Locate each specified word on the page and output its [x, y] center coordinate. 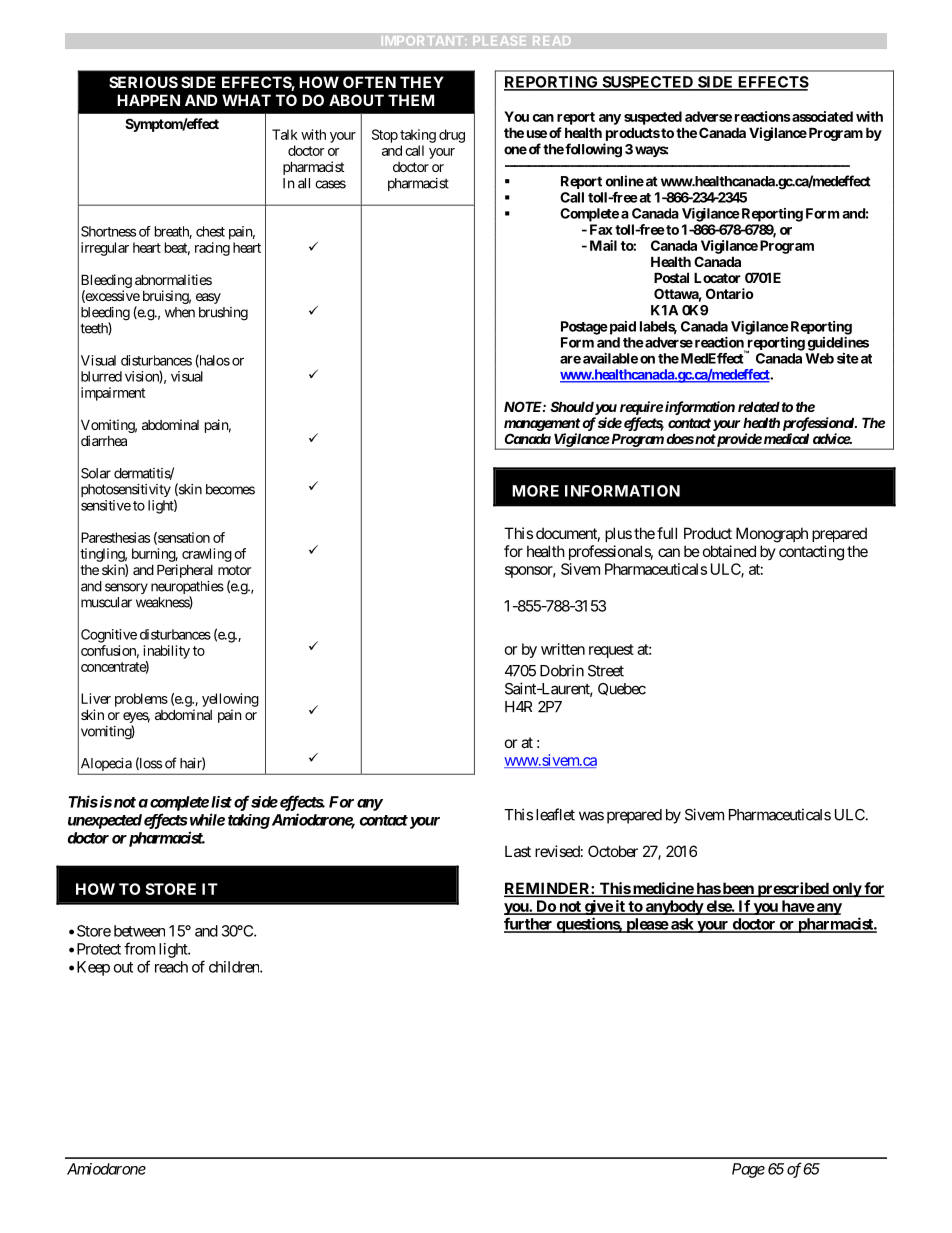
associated [821, 116]
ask [682, 925]
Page [748, 1170]
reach [171, 967]
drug [452, 136]
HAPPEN [148, 100]
